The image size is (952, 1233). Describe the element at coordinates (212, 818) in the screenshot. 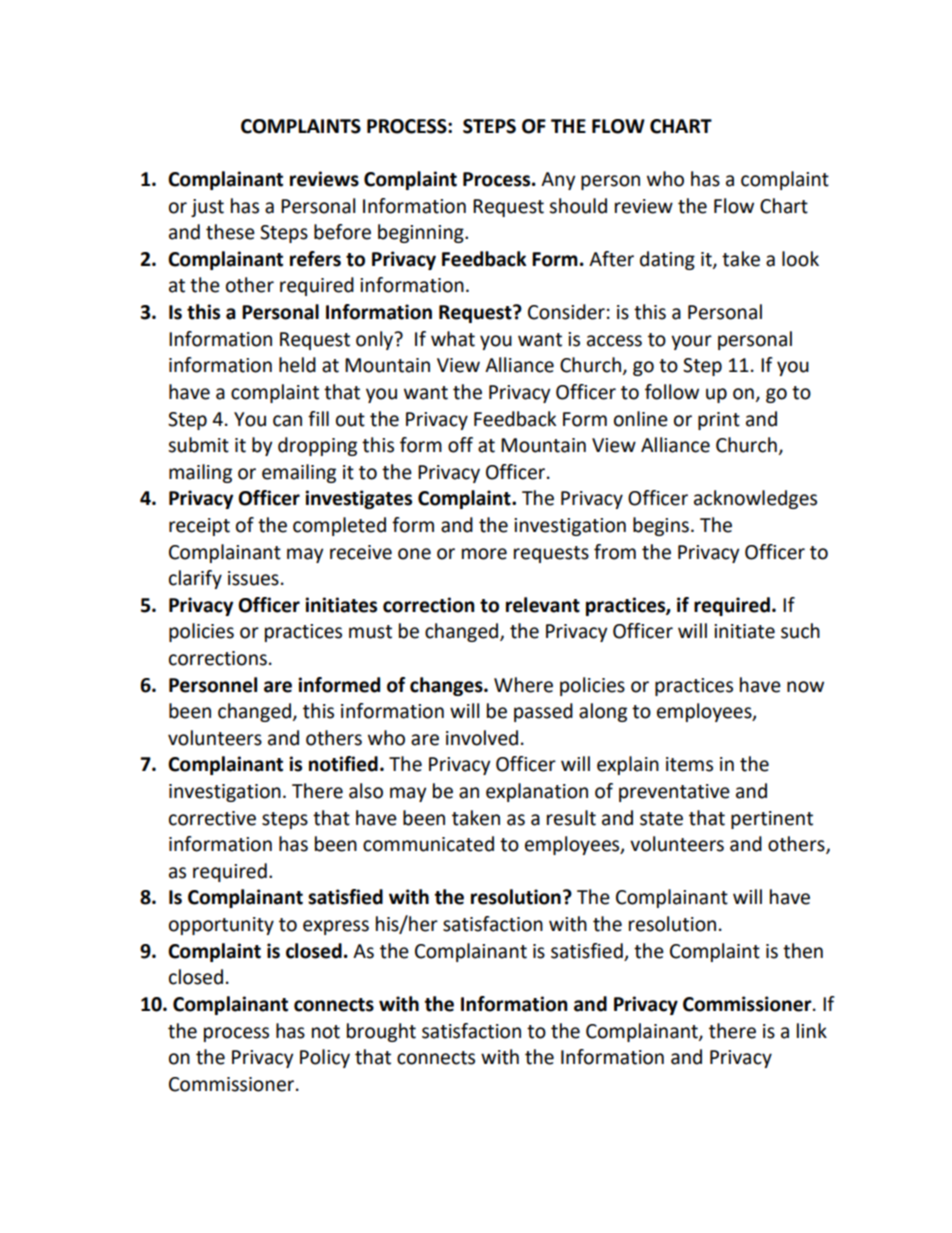

I see `corrective` at that location.
